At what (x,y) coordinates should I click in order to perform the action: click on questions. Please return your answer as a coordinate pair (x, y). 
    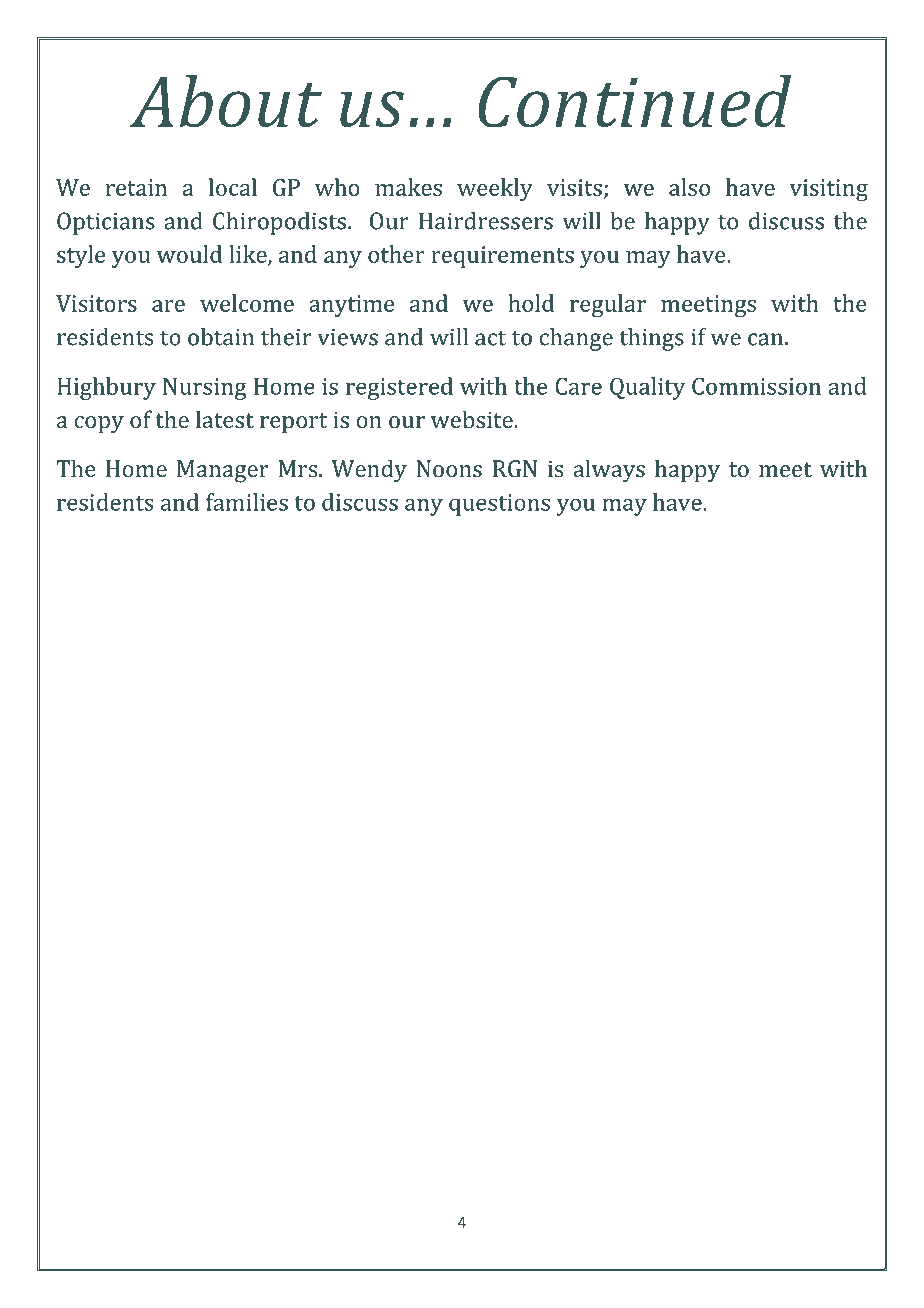
    Looking at the image, I should click on (499, 505).
